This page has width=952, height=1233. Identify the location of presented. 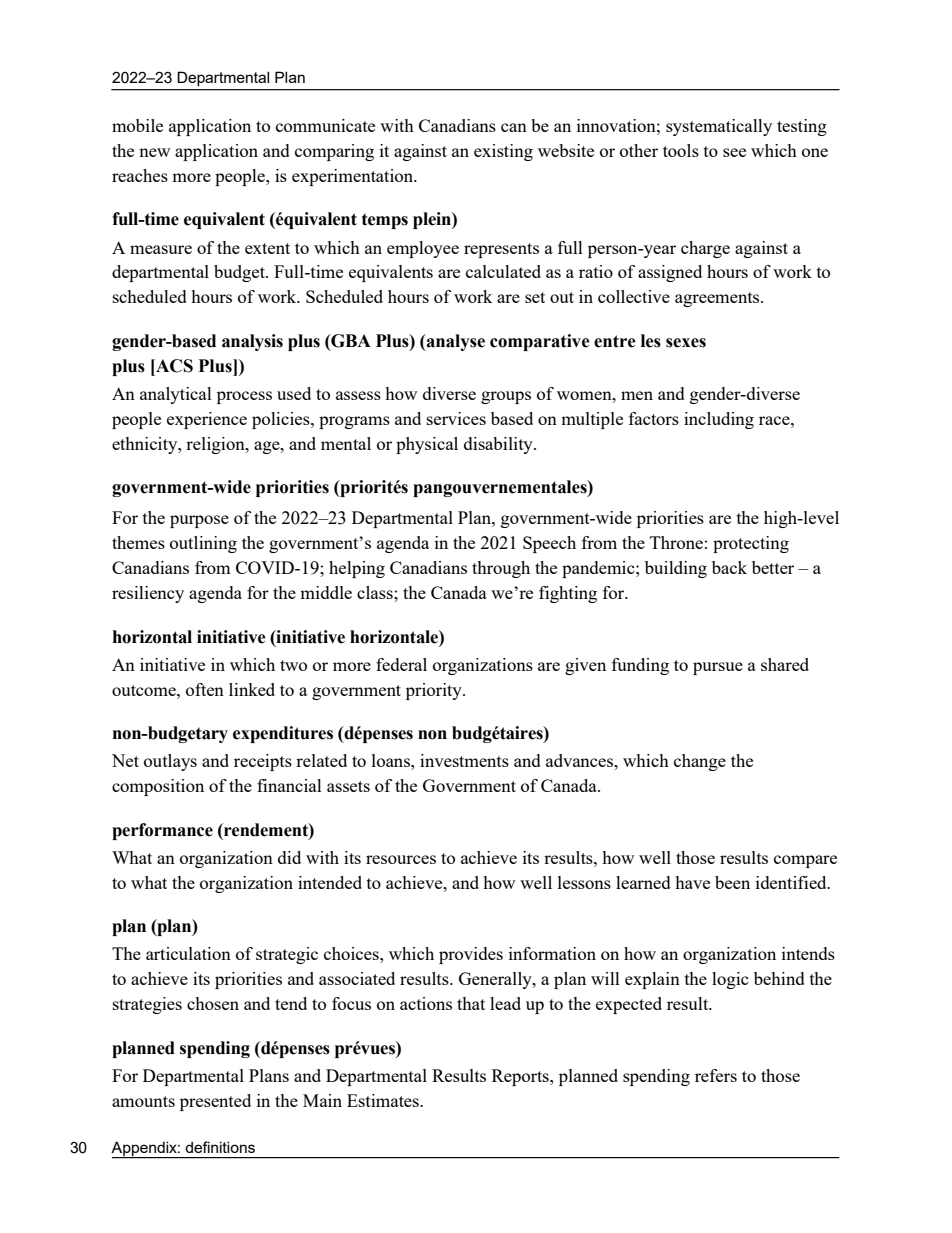
(215, 1102).
